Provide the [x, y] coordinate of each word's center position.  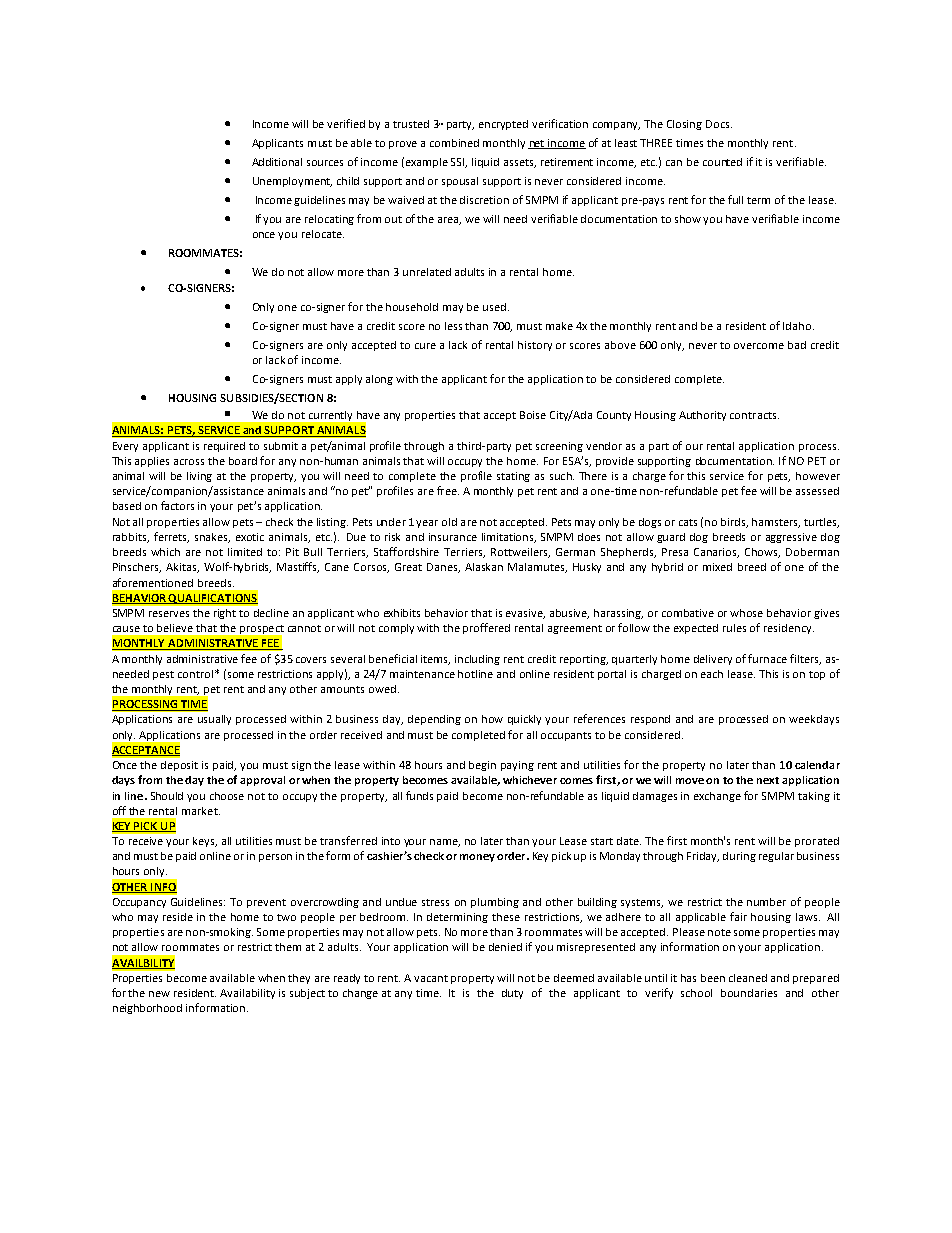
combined [454, 143]
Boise [533, 415]
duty [512, 994]
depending [434, 720]
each [712, 674]
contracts [754, 415]
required [224, 447]
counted [722, 162]
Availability [247, 994]
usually [214, 720]
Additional [277, 162]
